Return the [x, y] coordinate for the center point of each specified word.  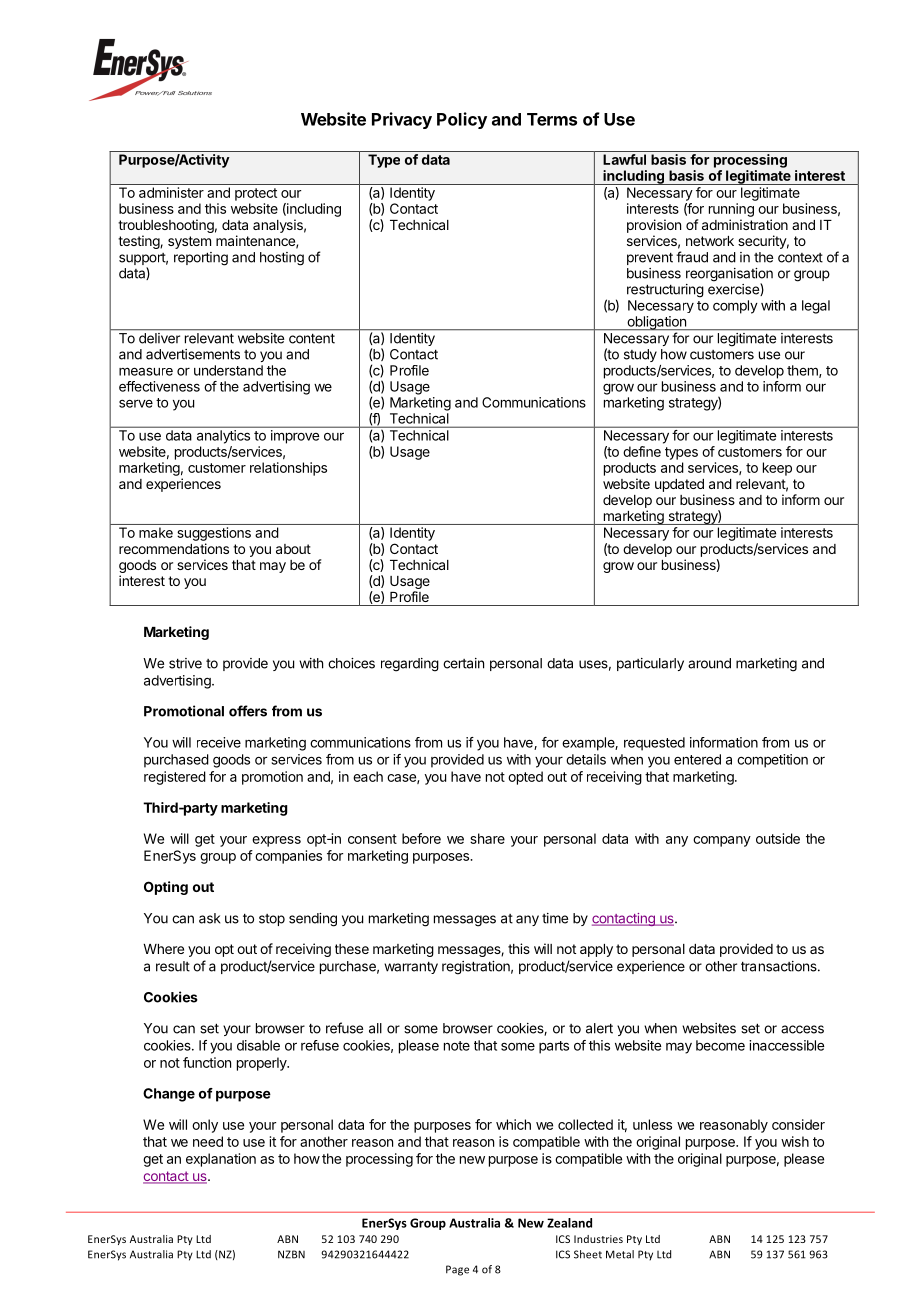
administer [171, 192]
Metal [620, 1254]
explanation [221, 1160]
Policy [462, 120]
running [731, 210]
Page [457, 1270]
